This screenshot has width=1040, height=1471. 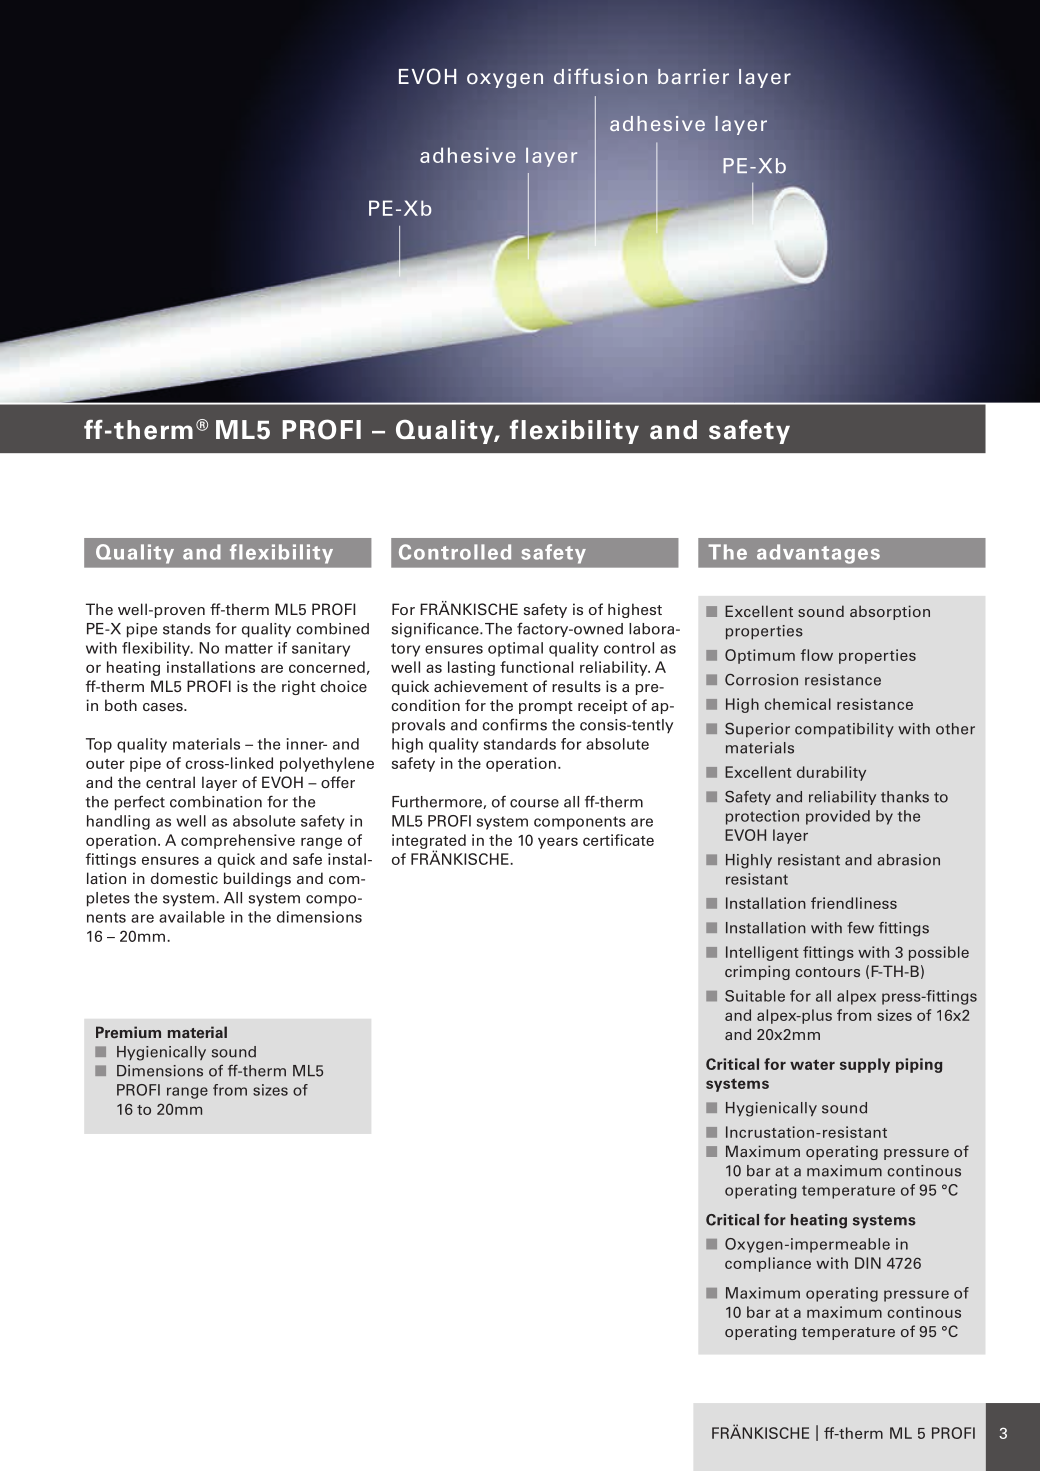 What do you see at coordinates (818, 554) in the screenshot?
I see `advantages` at bounding box center [818, 554].
